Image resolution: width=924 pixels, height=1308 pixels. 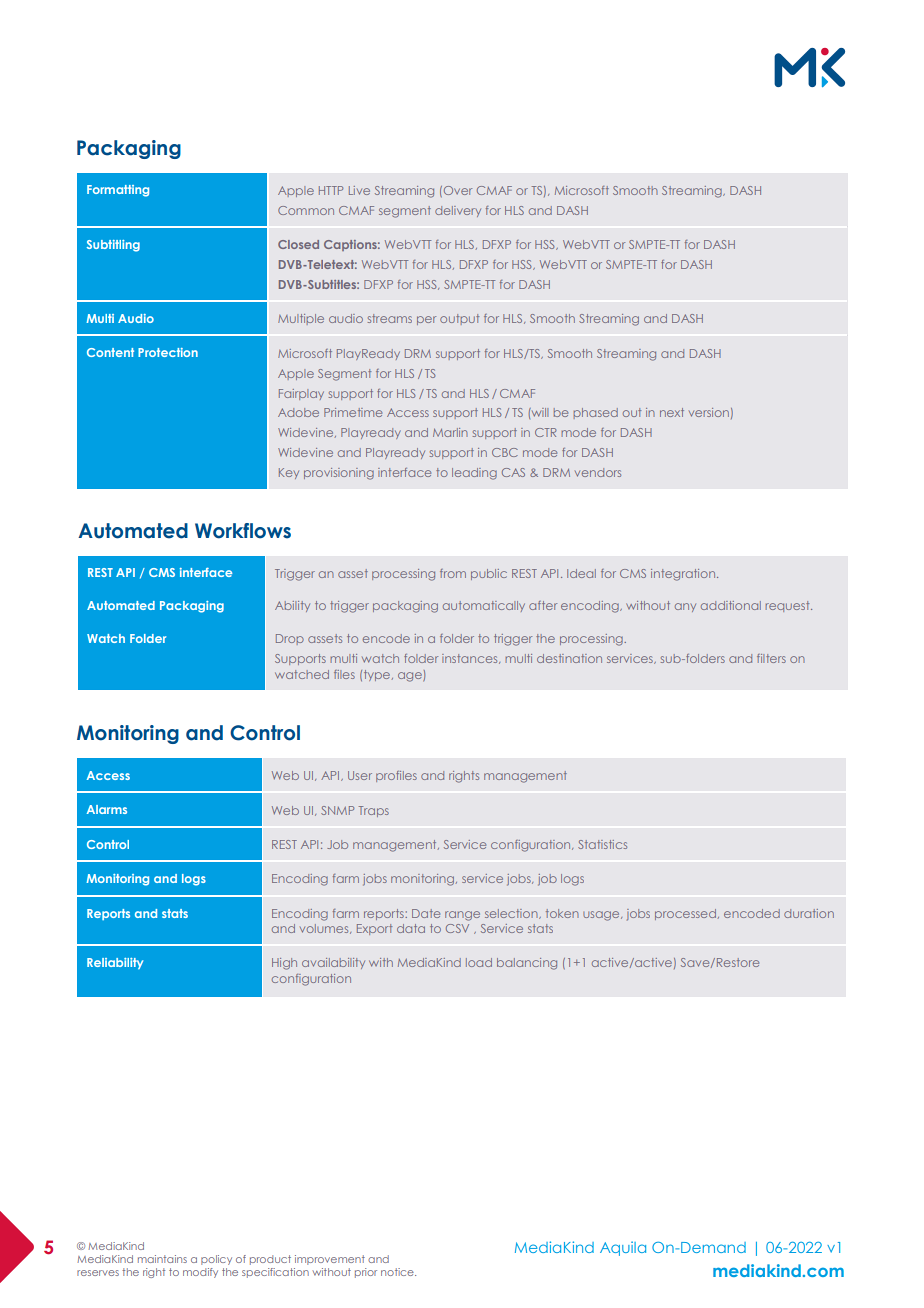 I want to click on Aquila, so click(x=623, y=1248).
